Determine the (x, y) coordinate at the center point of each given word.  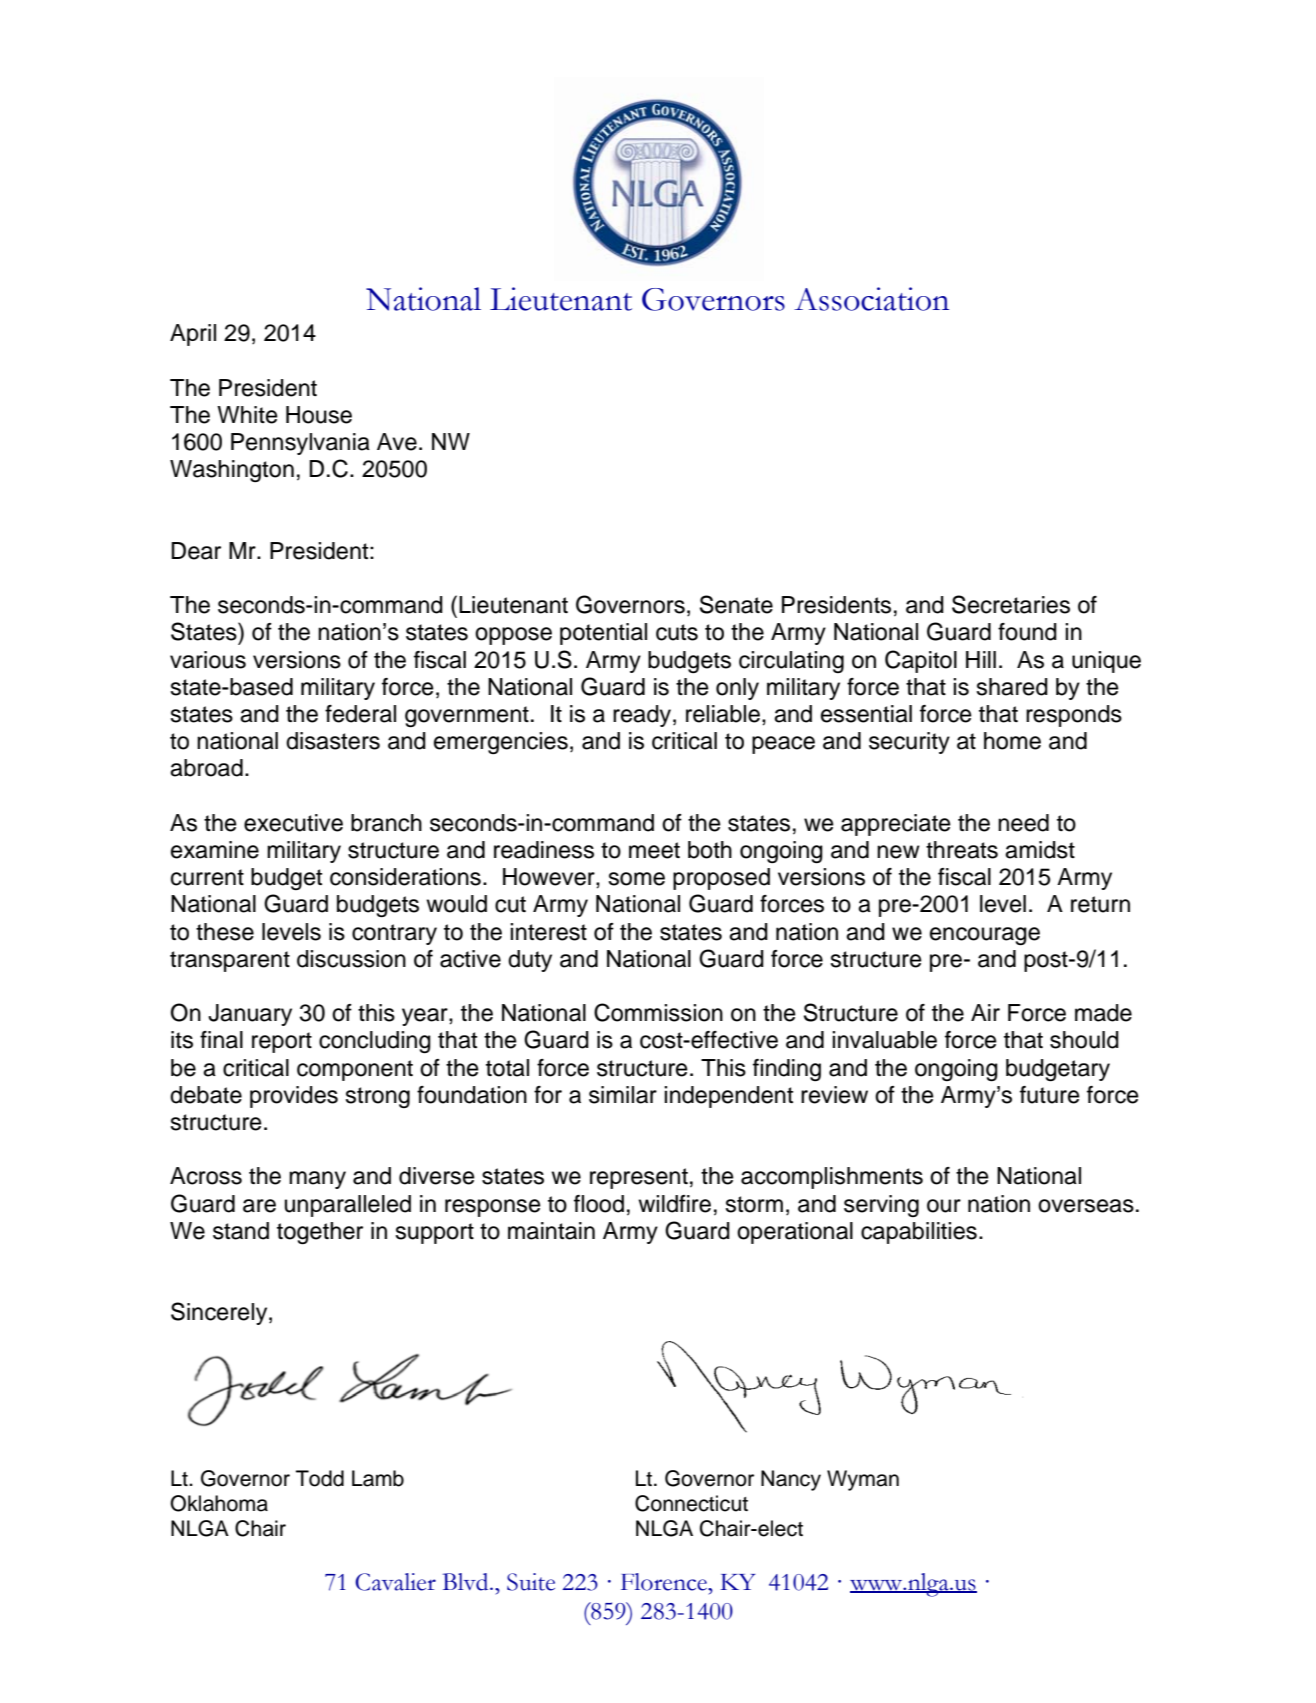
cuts (677, 632)
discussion (351, 959)
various (208, 660)
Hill (981, 659)
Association (871, 299)
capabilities (919, 1233)
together (320, 1233)
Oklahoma (219, 1503)
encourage (985, 936)
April (193, 335)
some (636, 879)
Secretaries (1011, 604)
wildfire (674, 1204)
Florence (665, 1582)
